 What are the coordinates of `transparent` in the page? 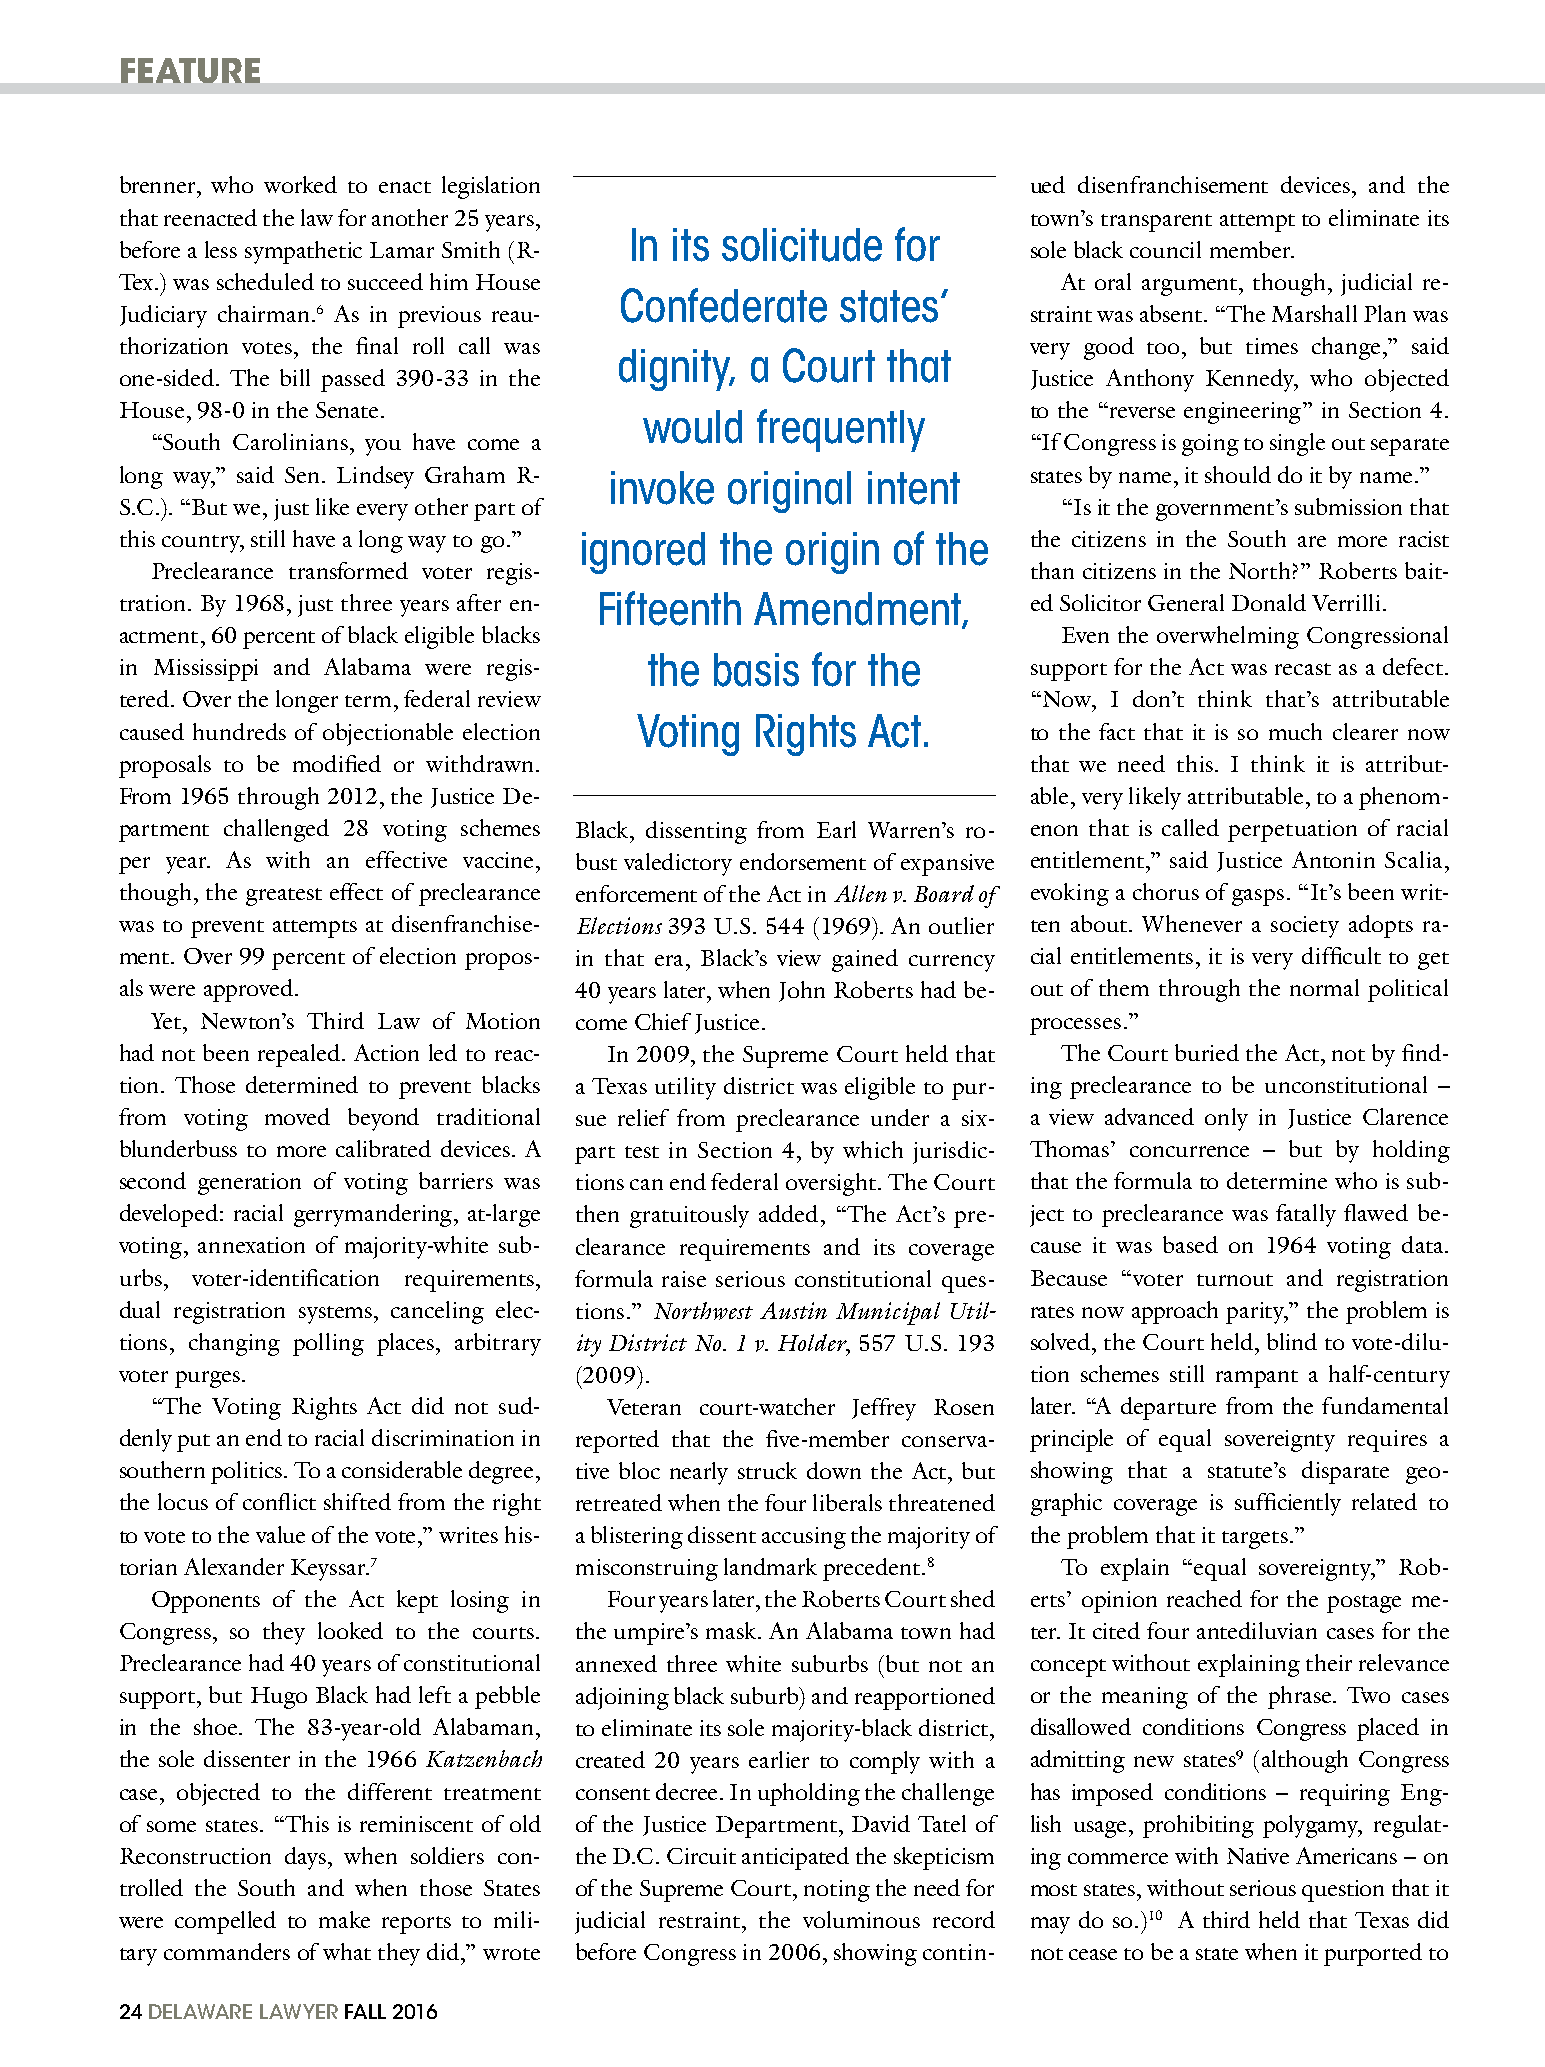 It's located at (1156, 223).
